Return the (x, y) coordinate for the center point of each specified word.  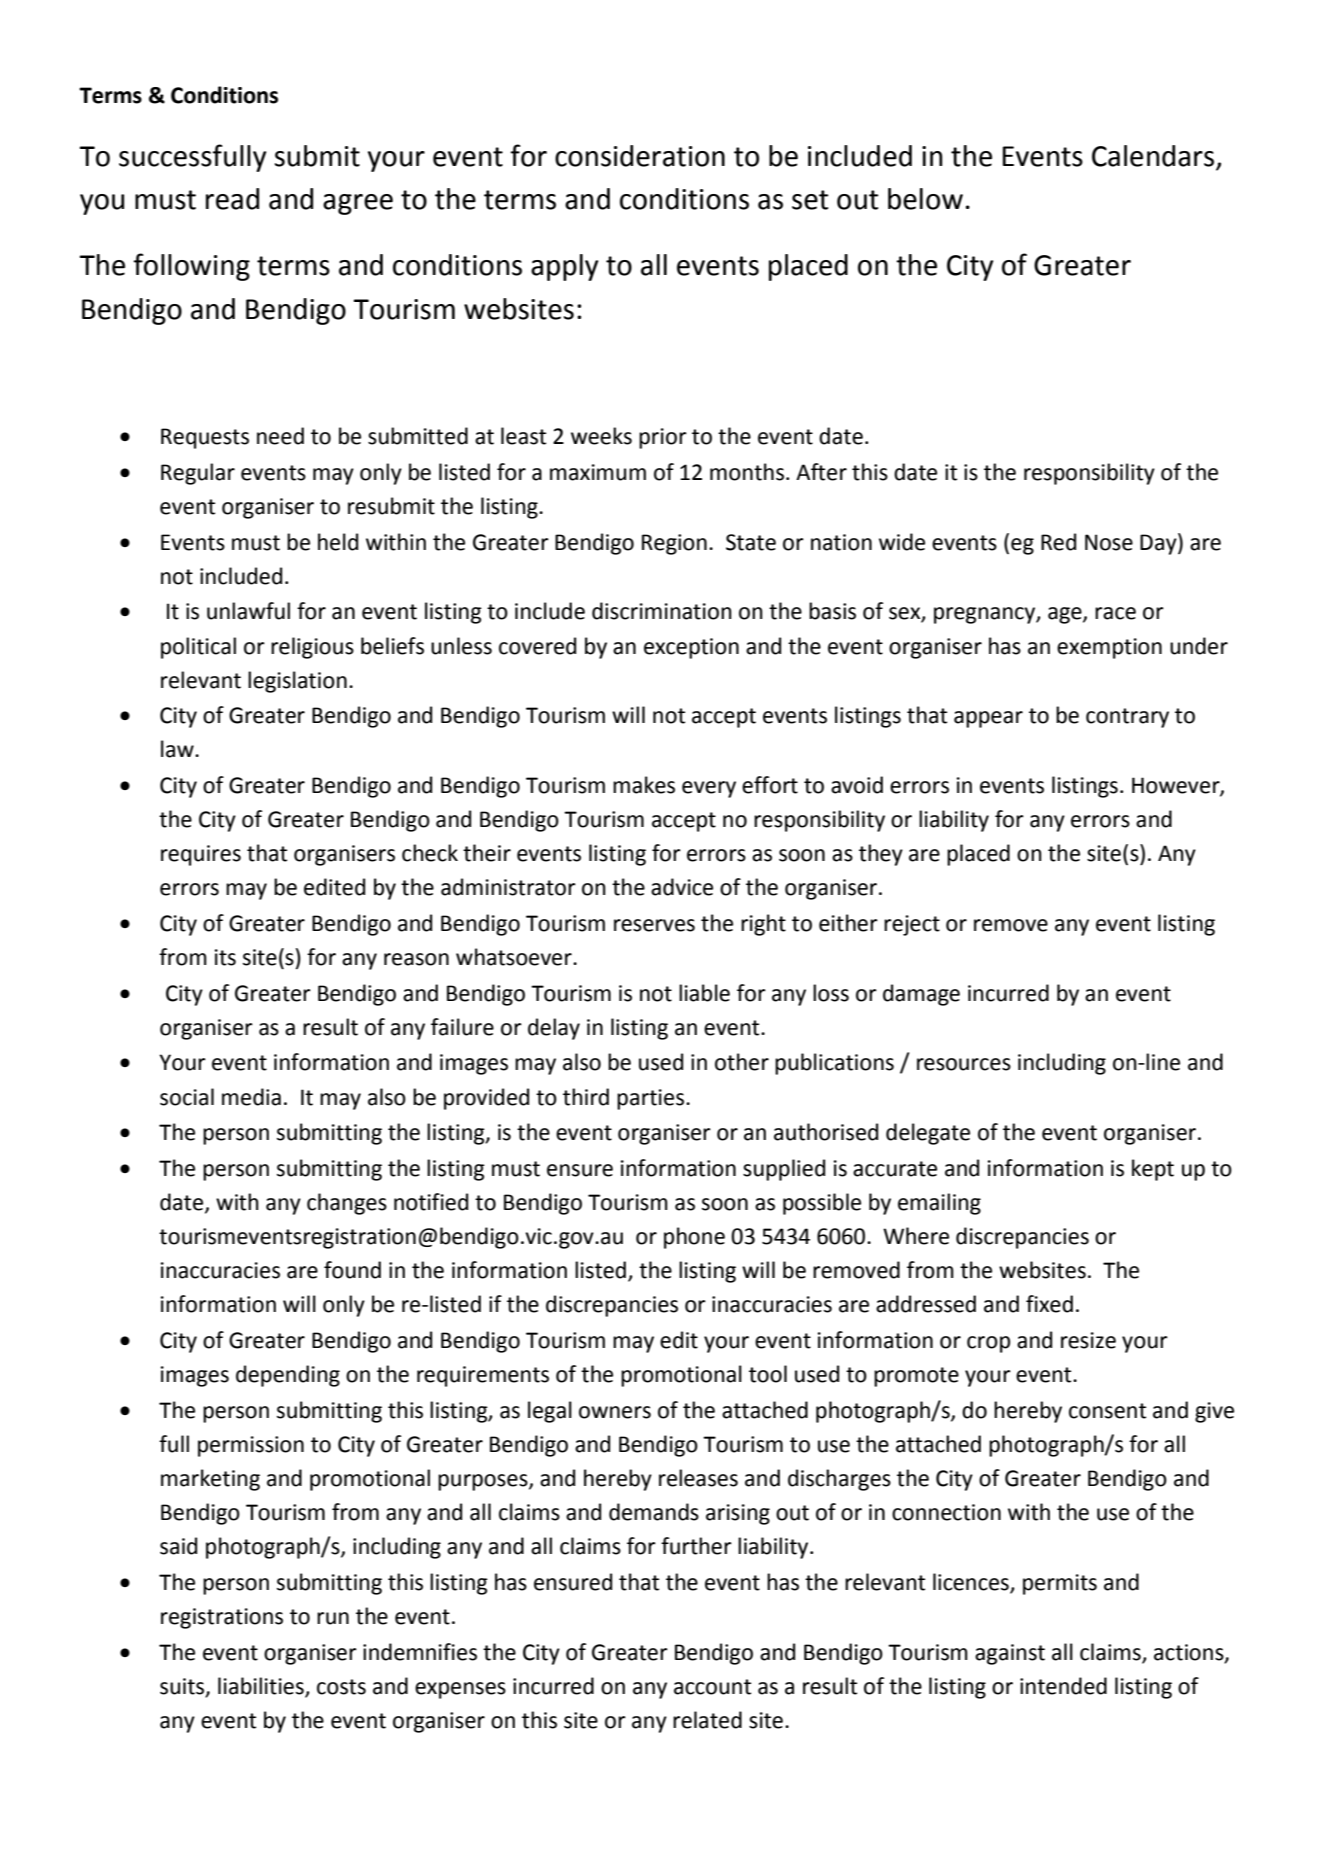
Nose (1109, 542)
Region (674, 544)
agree (358, 204)
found (352, 1270)
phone (694, 1238)
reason (416, 959)
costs (341, 1687)
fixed (1049, 1304)
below (925, 199)
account (712, 1687)
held (338, 542)
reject (912, 925)
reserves (654, 925)
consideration (640, 156)
